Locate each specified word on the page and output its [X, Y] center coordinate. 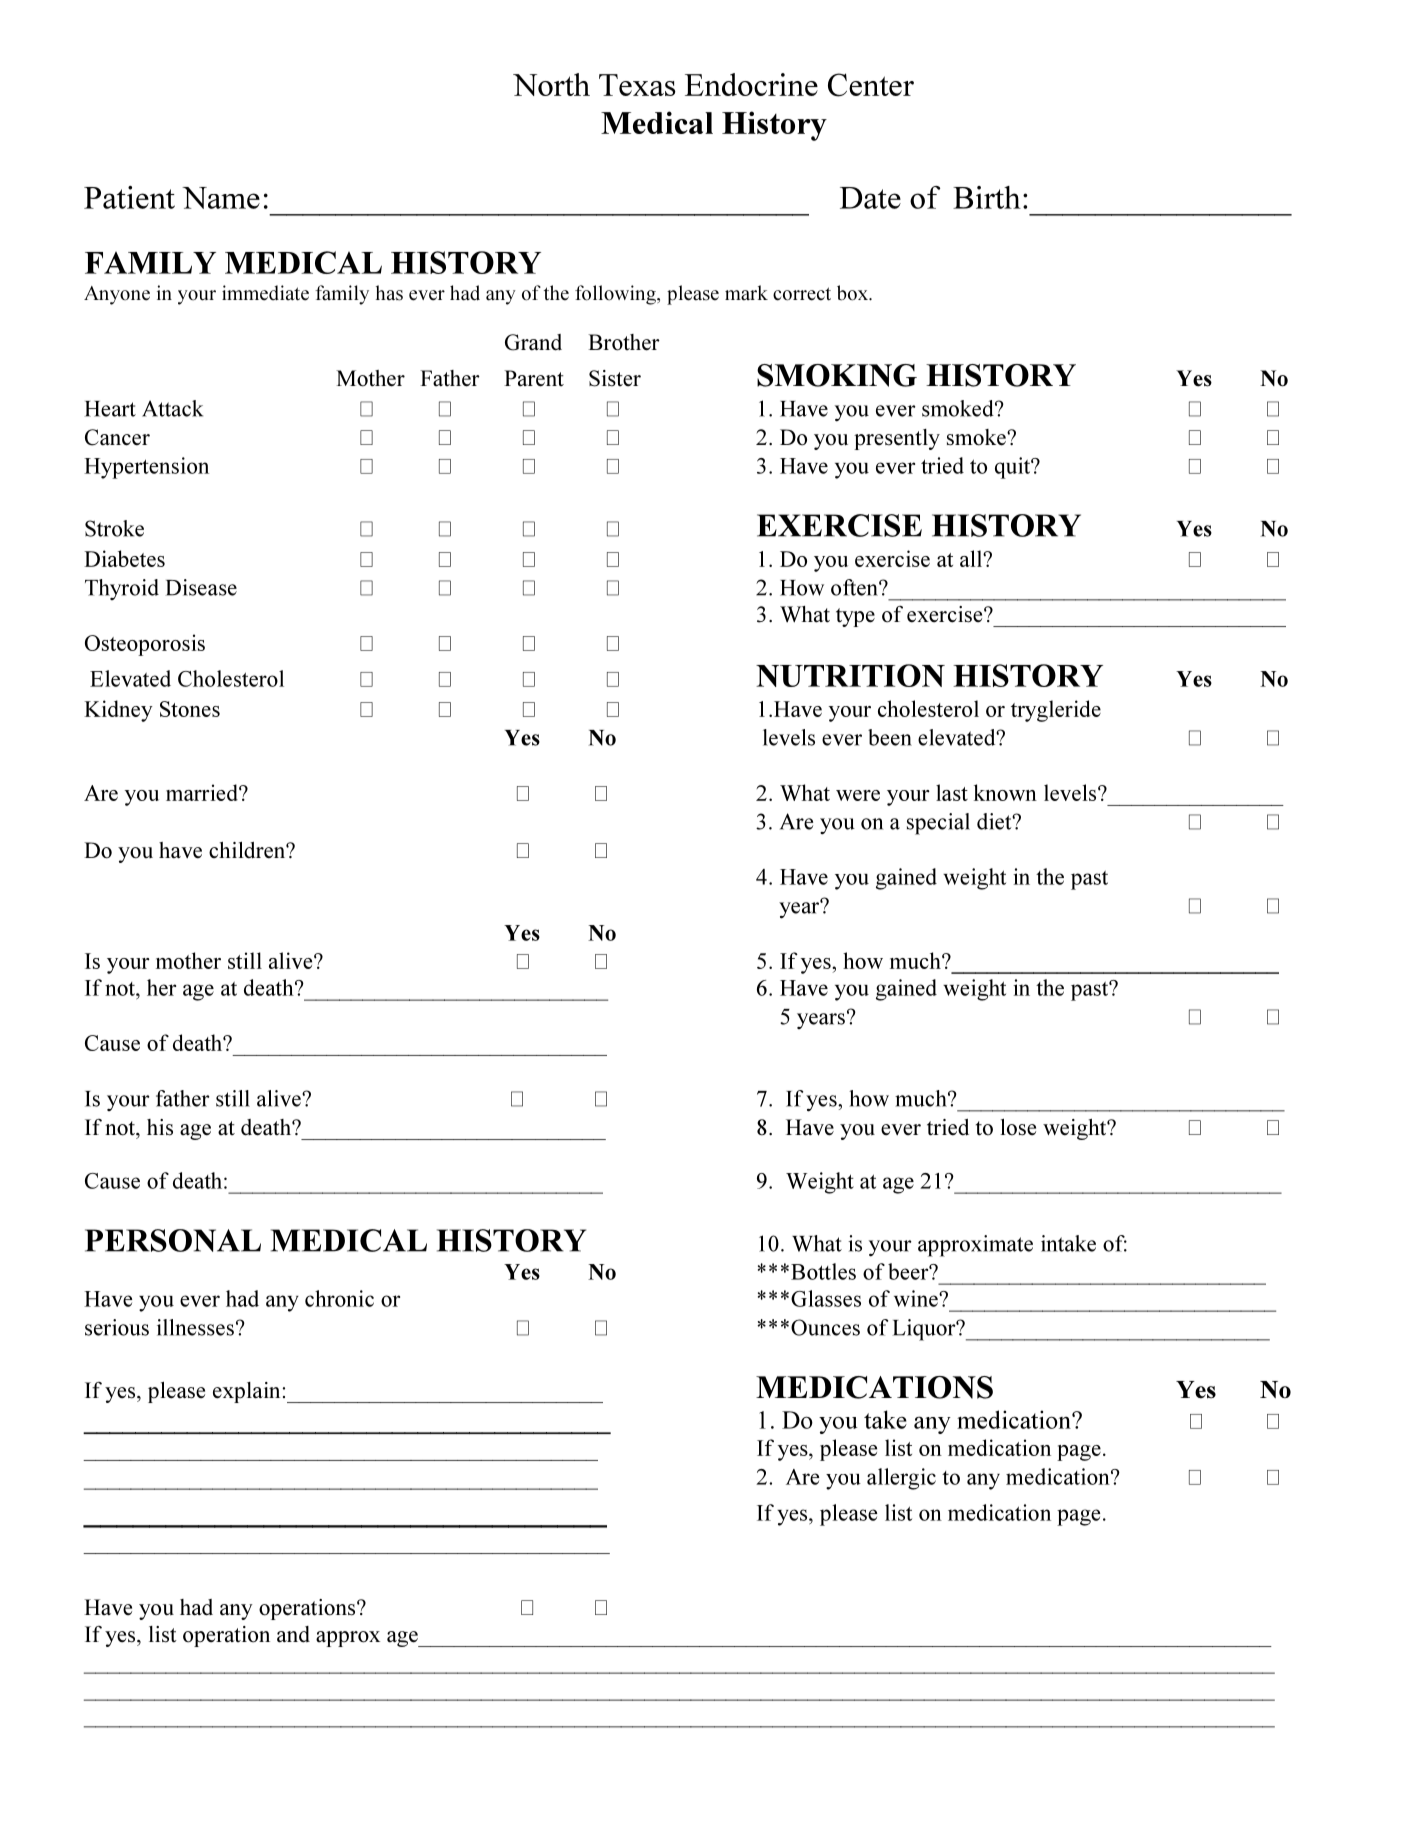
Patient [129, 197]
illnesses [195, 1327]
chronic [339, 1298]
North [551, 84]
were [858, 795]
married [203, 792]
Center [871, 85]
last [952, 792]
